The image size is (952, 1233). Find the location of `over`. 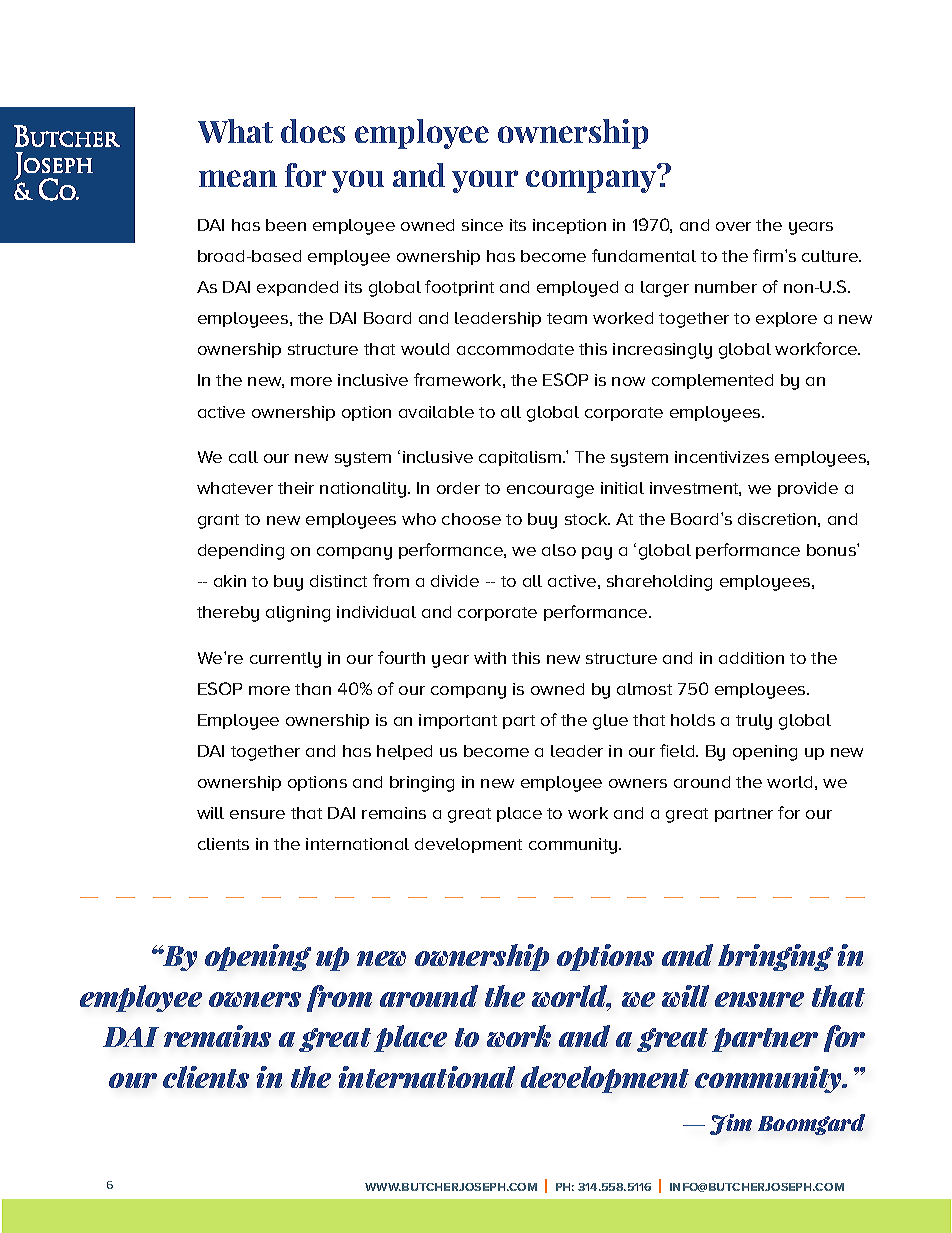

over is located at coordinates (733, 226).
